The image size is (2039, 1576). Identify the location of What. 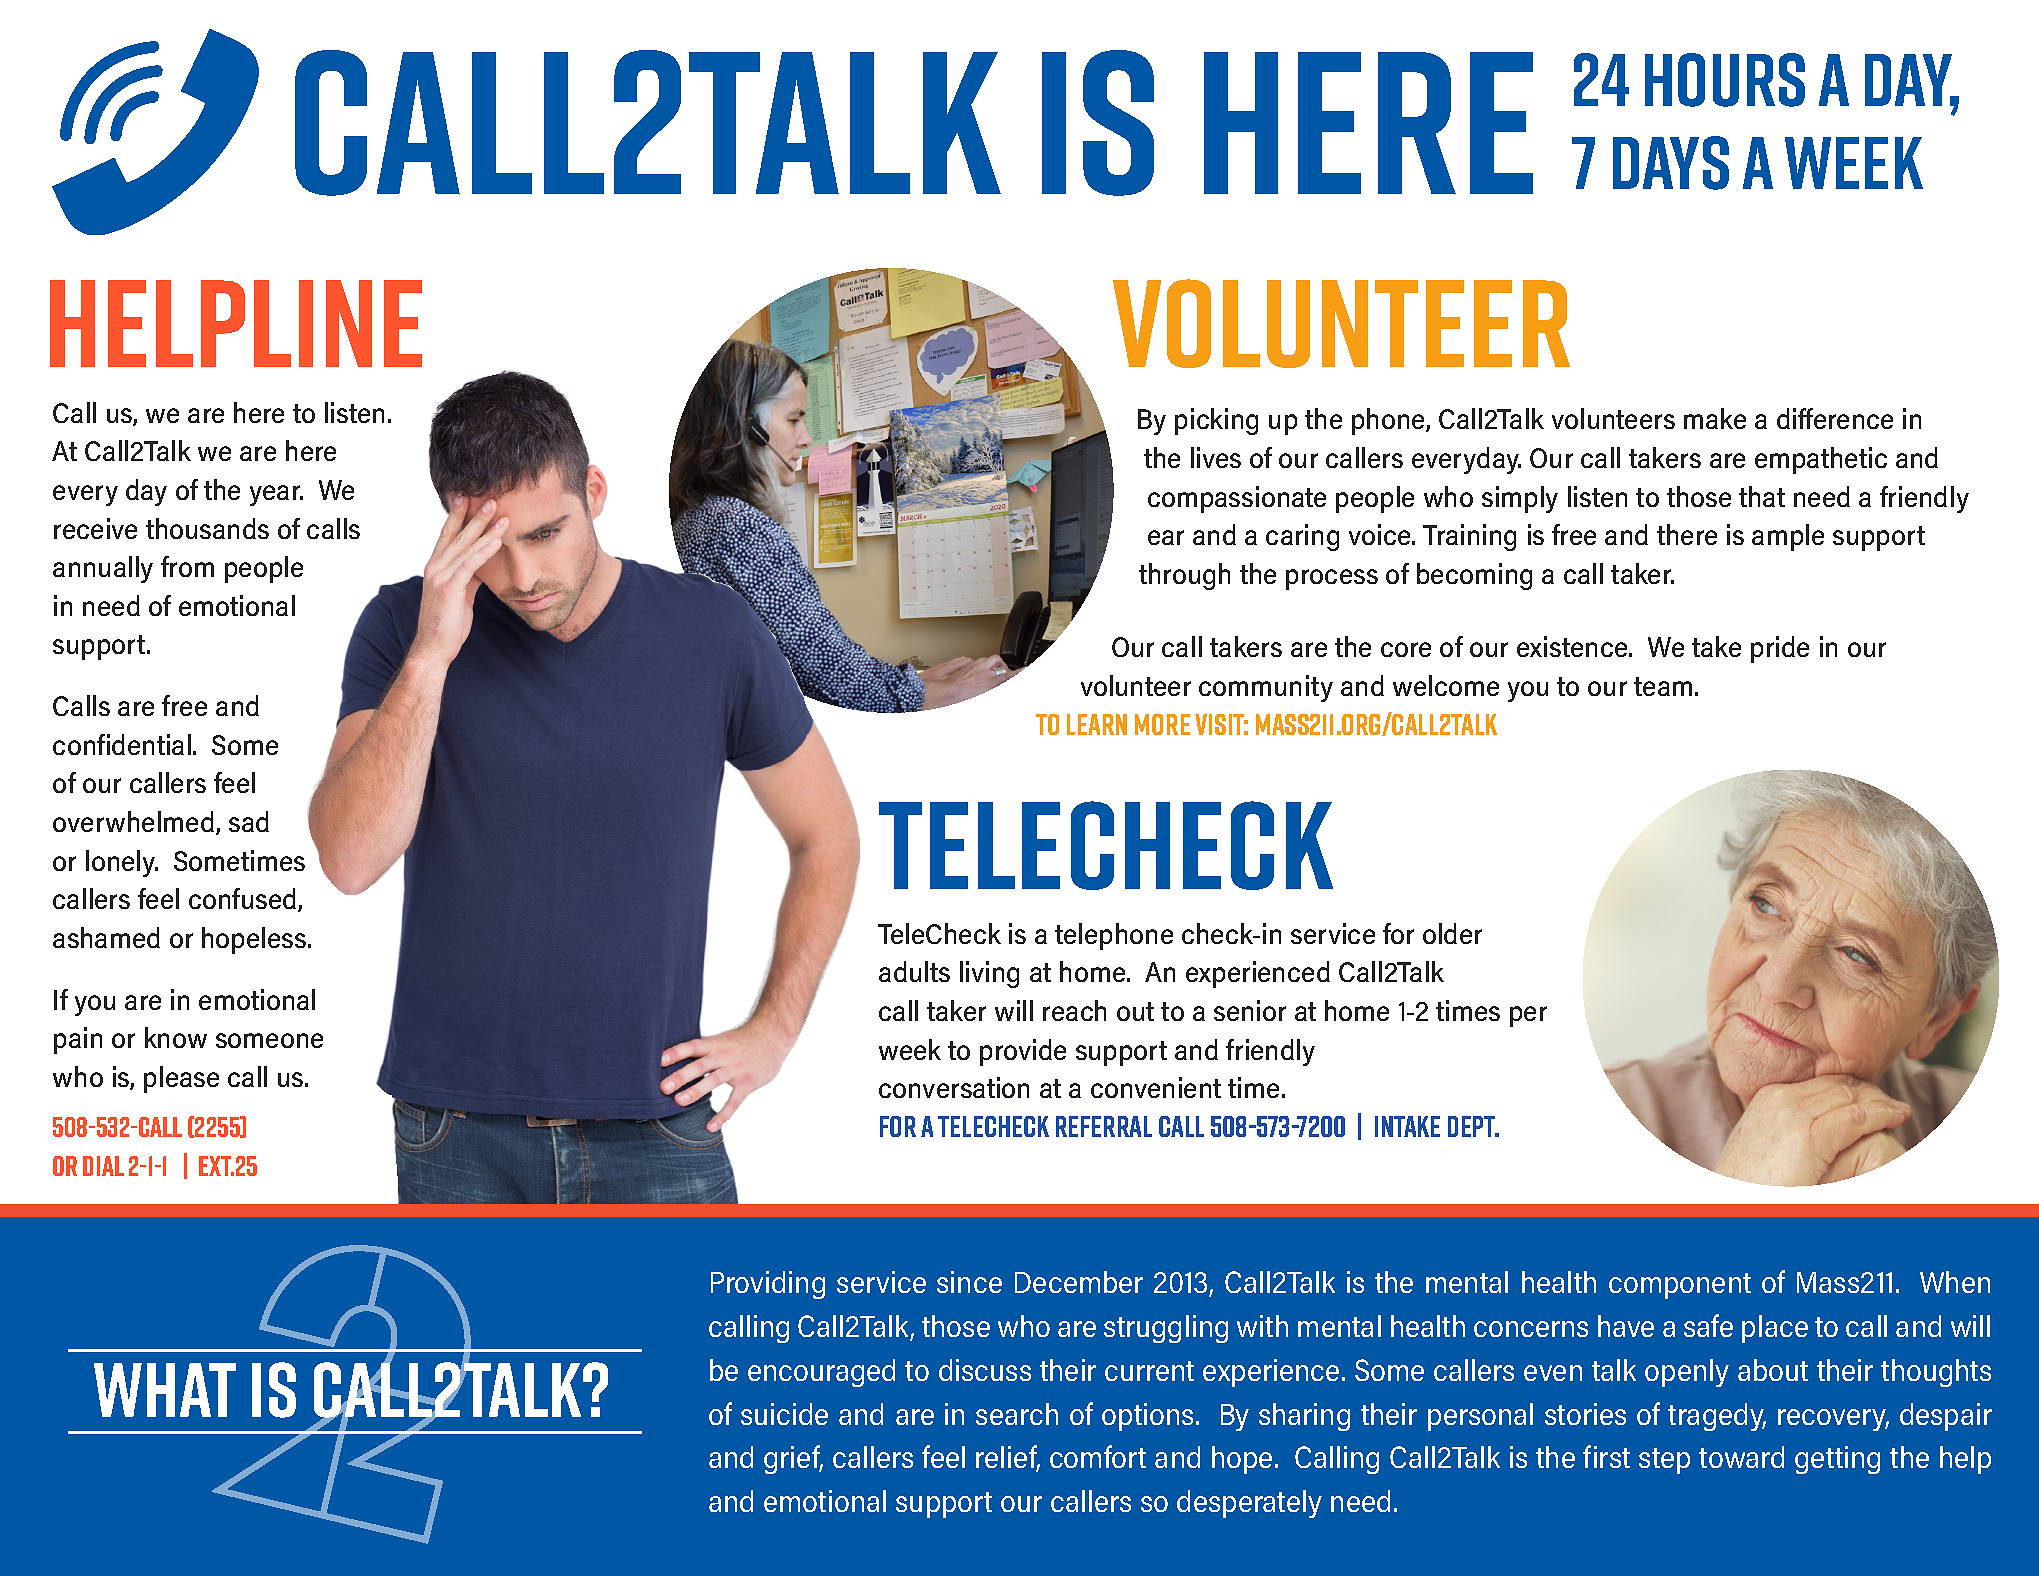
(165, 1390).
